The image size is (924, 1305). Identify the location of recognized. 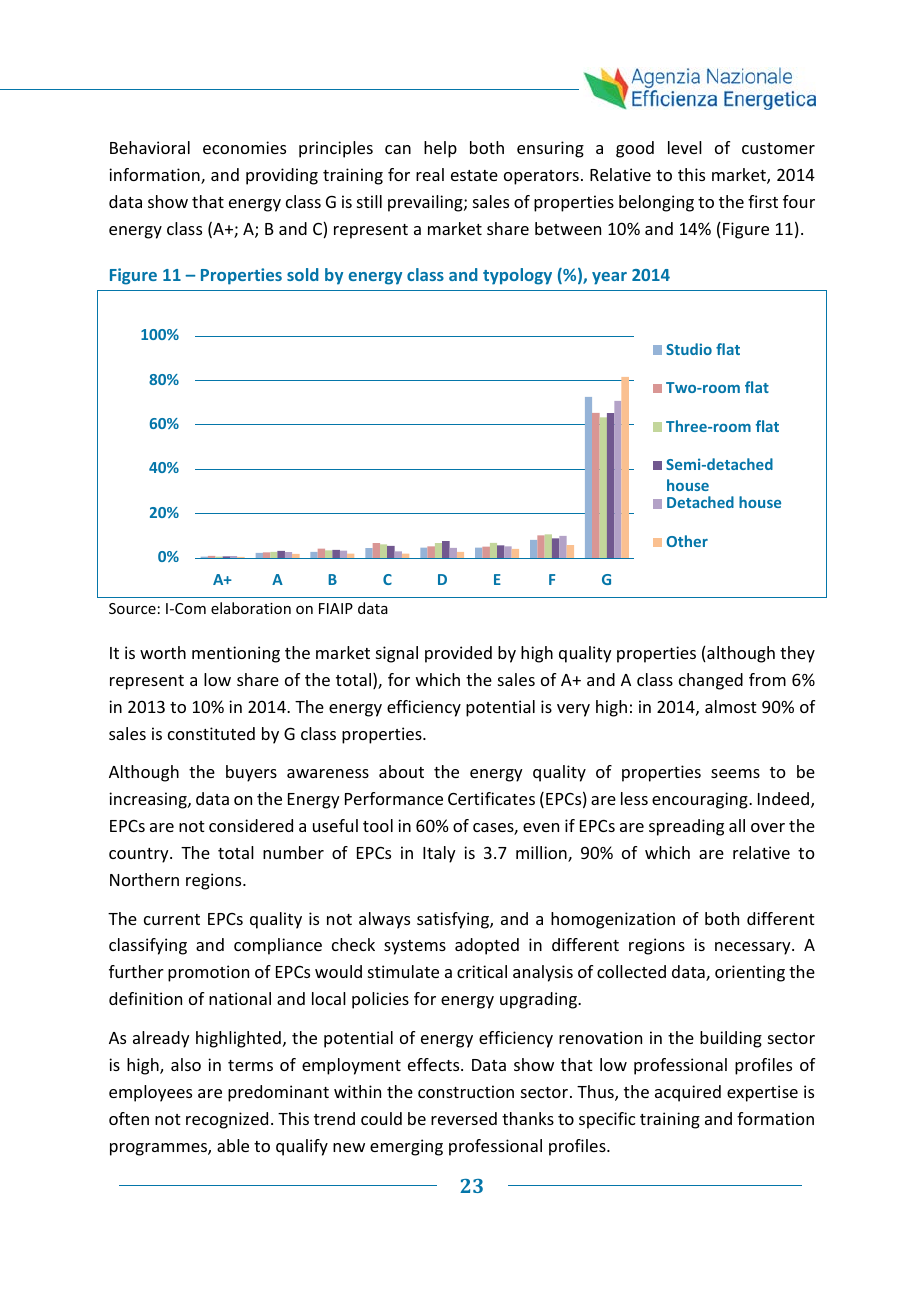
(227, 1120).
